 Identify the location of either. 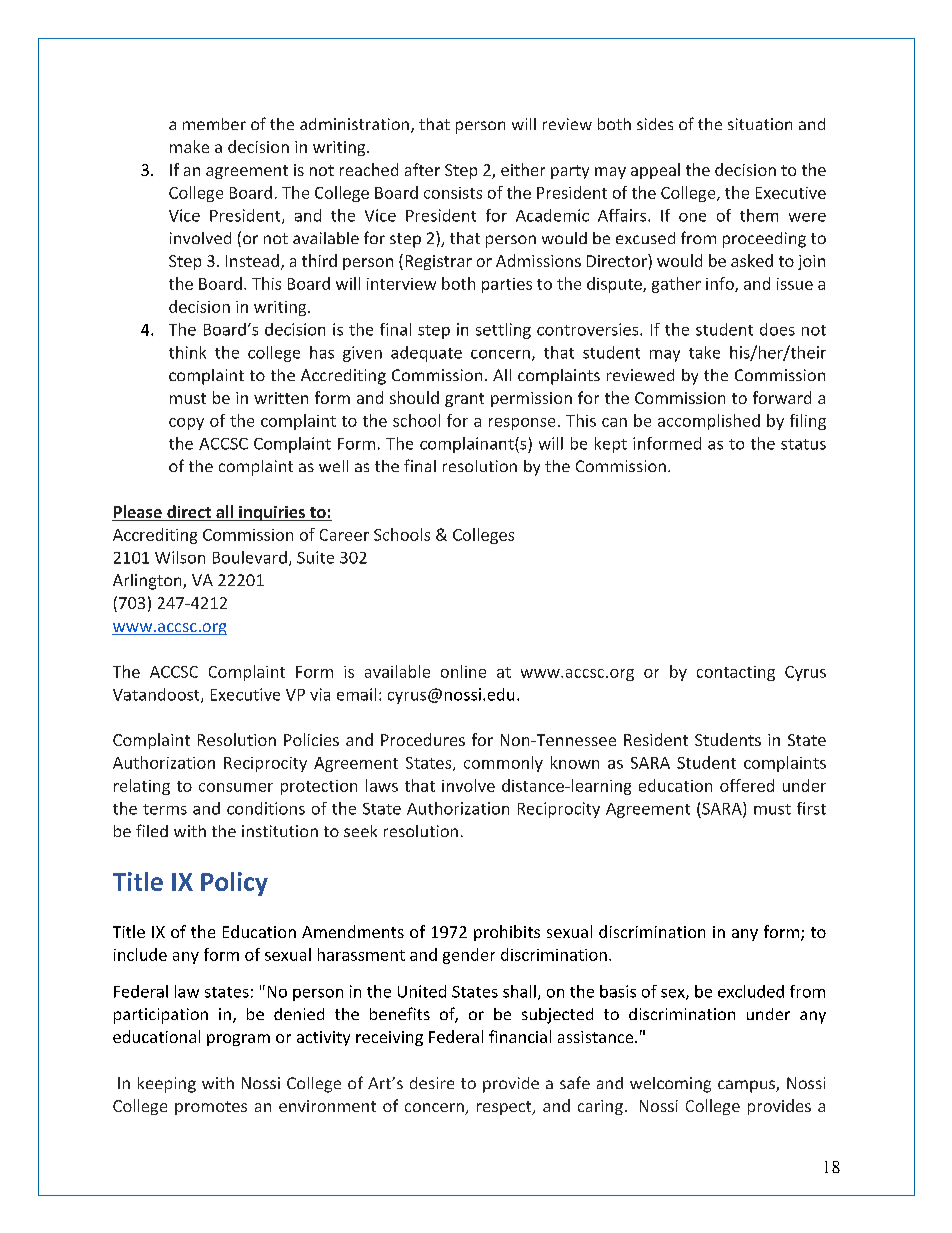
(523, 169).
